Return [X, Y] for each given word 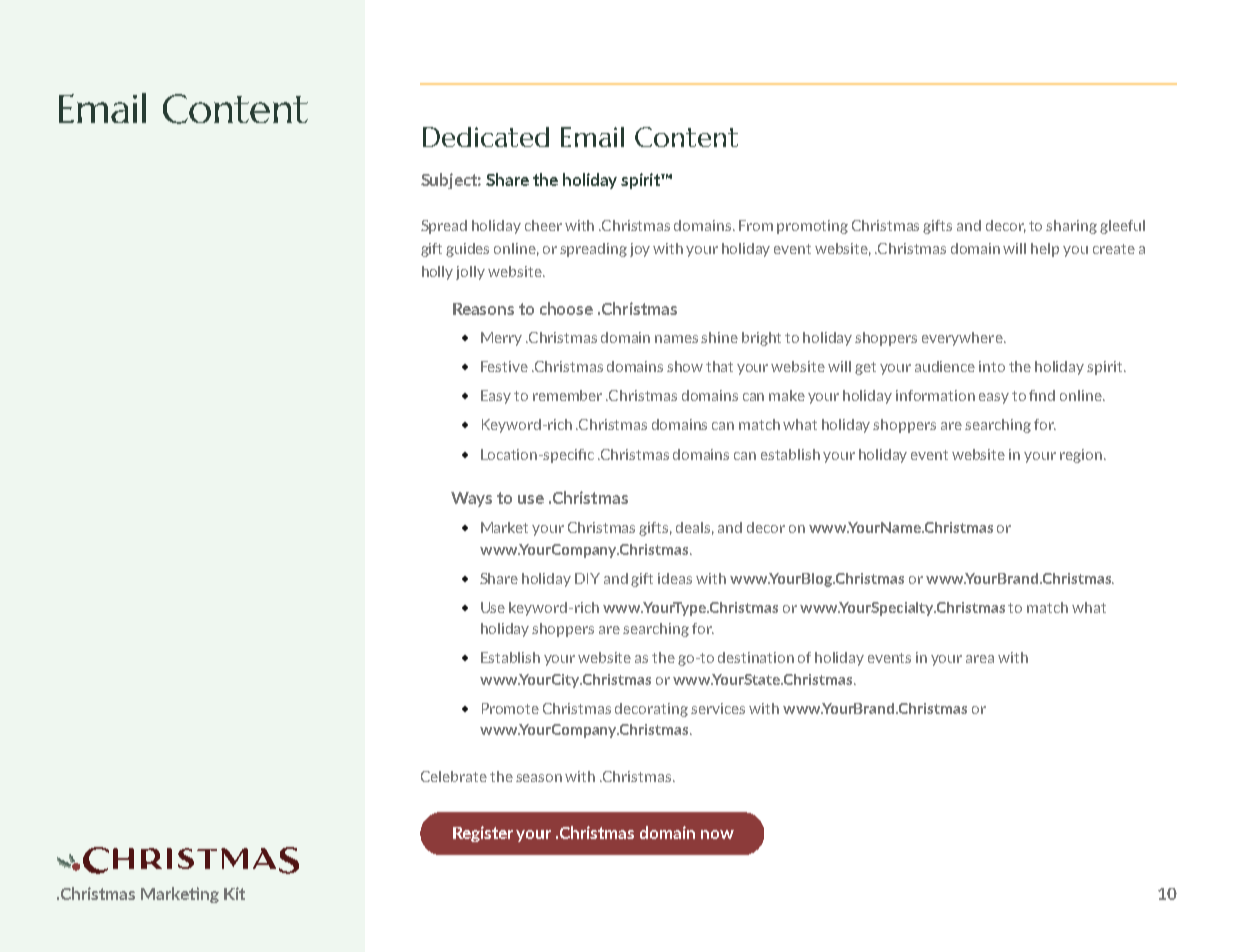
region [1081, 456]
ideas [675, 578]
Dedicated [486, 137]
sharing [1071, 227]
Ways [471, 499]
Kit [234, 893]
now [717, 834]
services [718, 708]
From [756, 225]
